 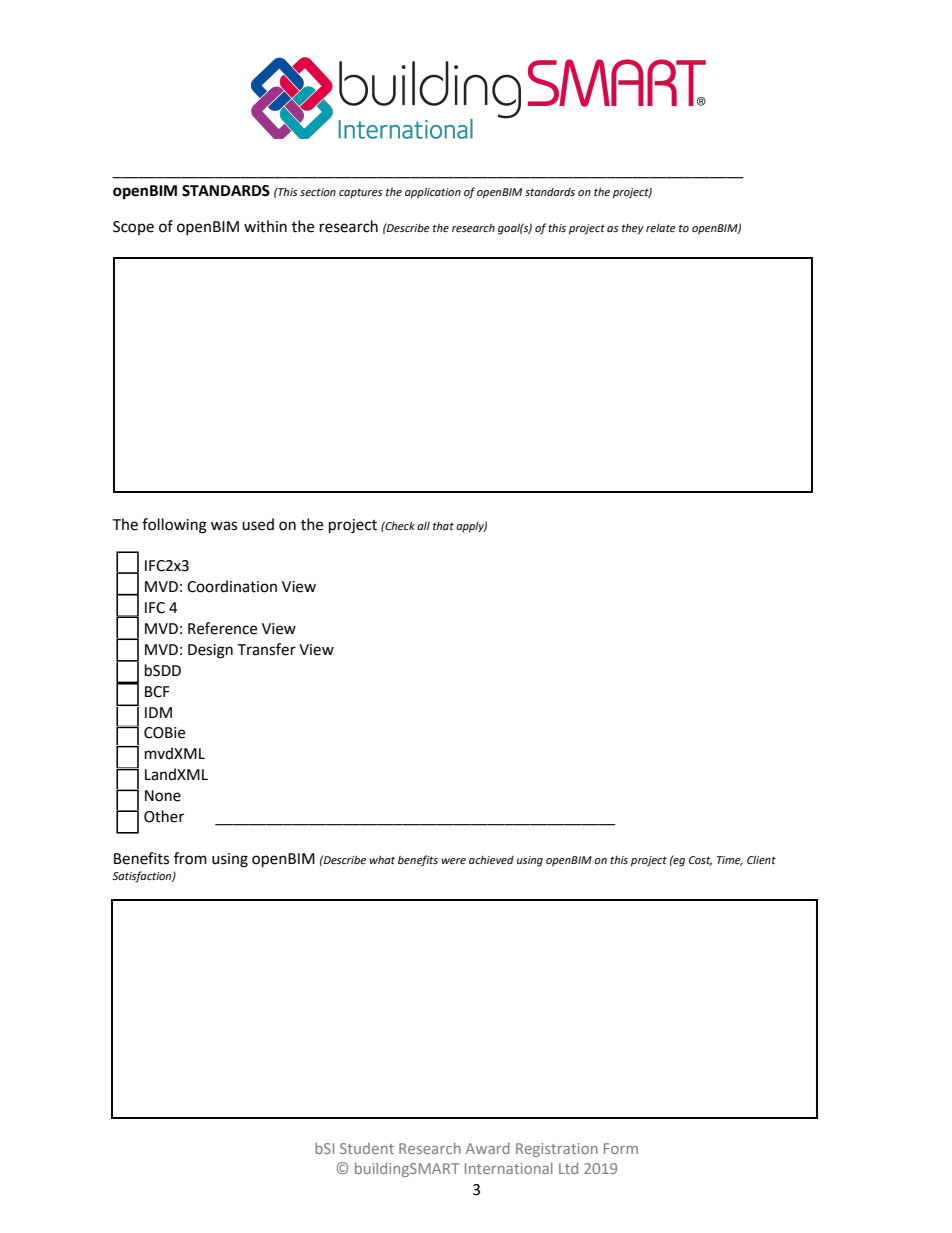 I want to click on was, so click(x=224, y=526).
